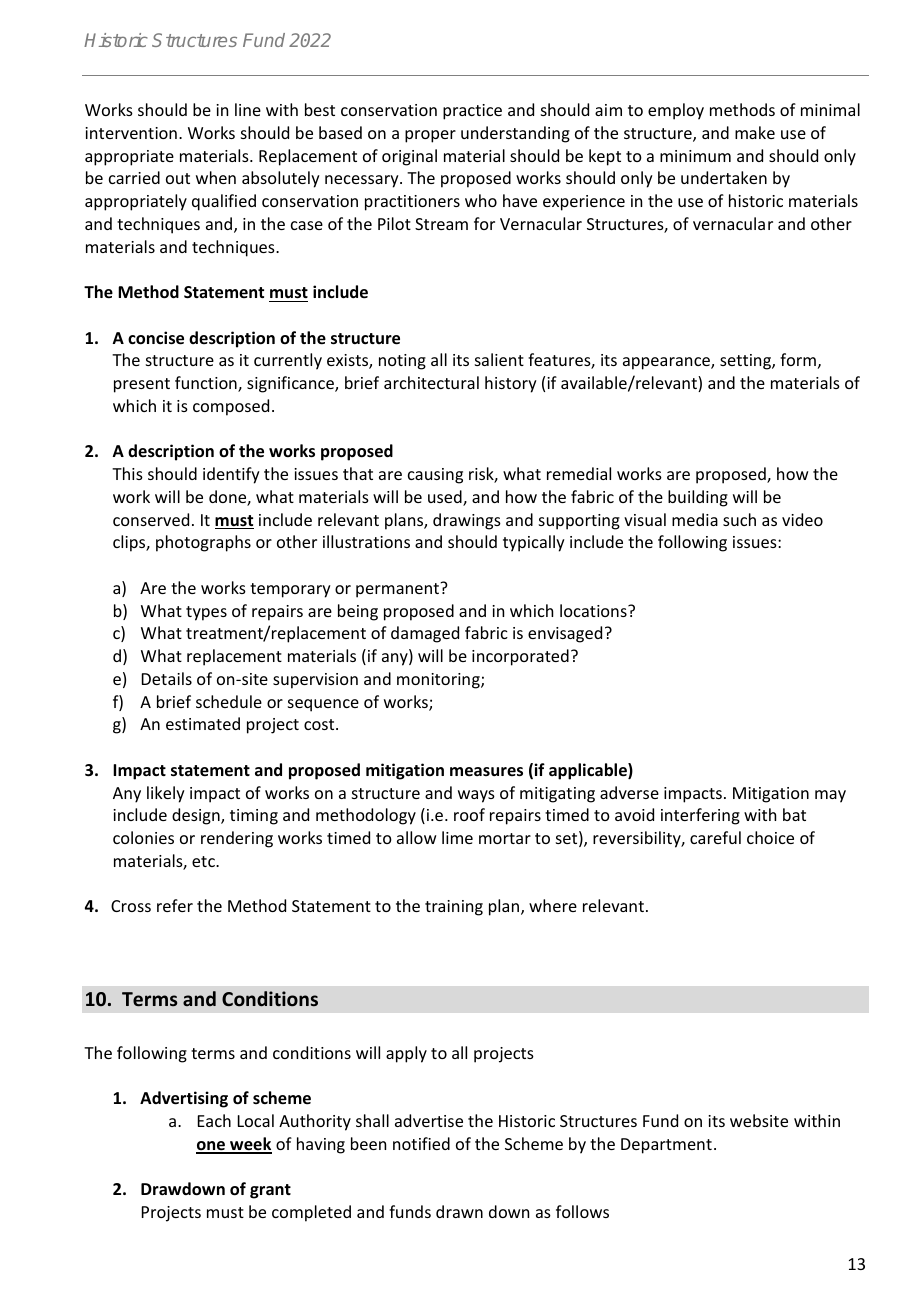 This document has height=1307, width=924. Describe the element at coordinates (457, 837) in the document. I see `lime` at that location.
